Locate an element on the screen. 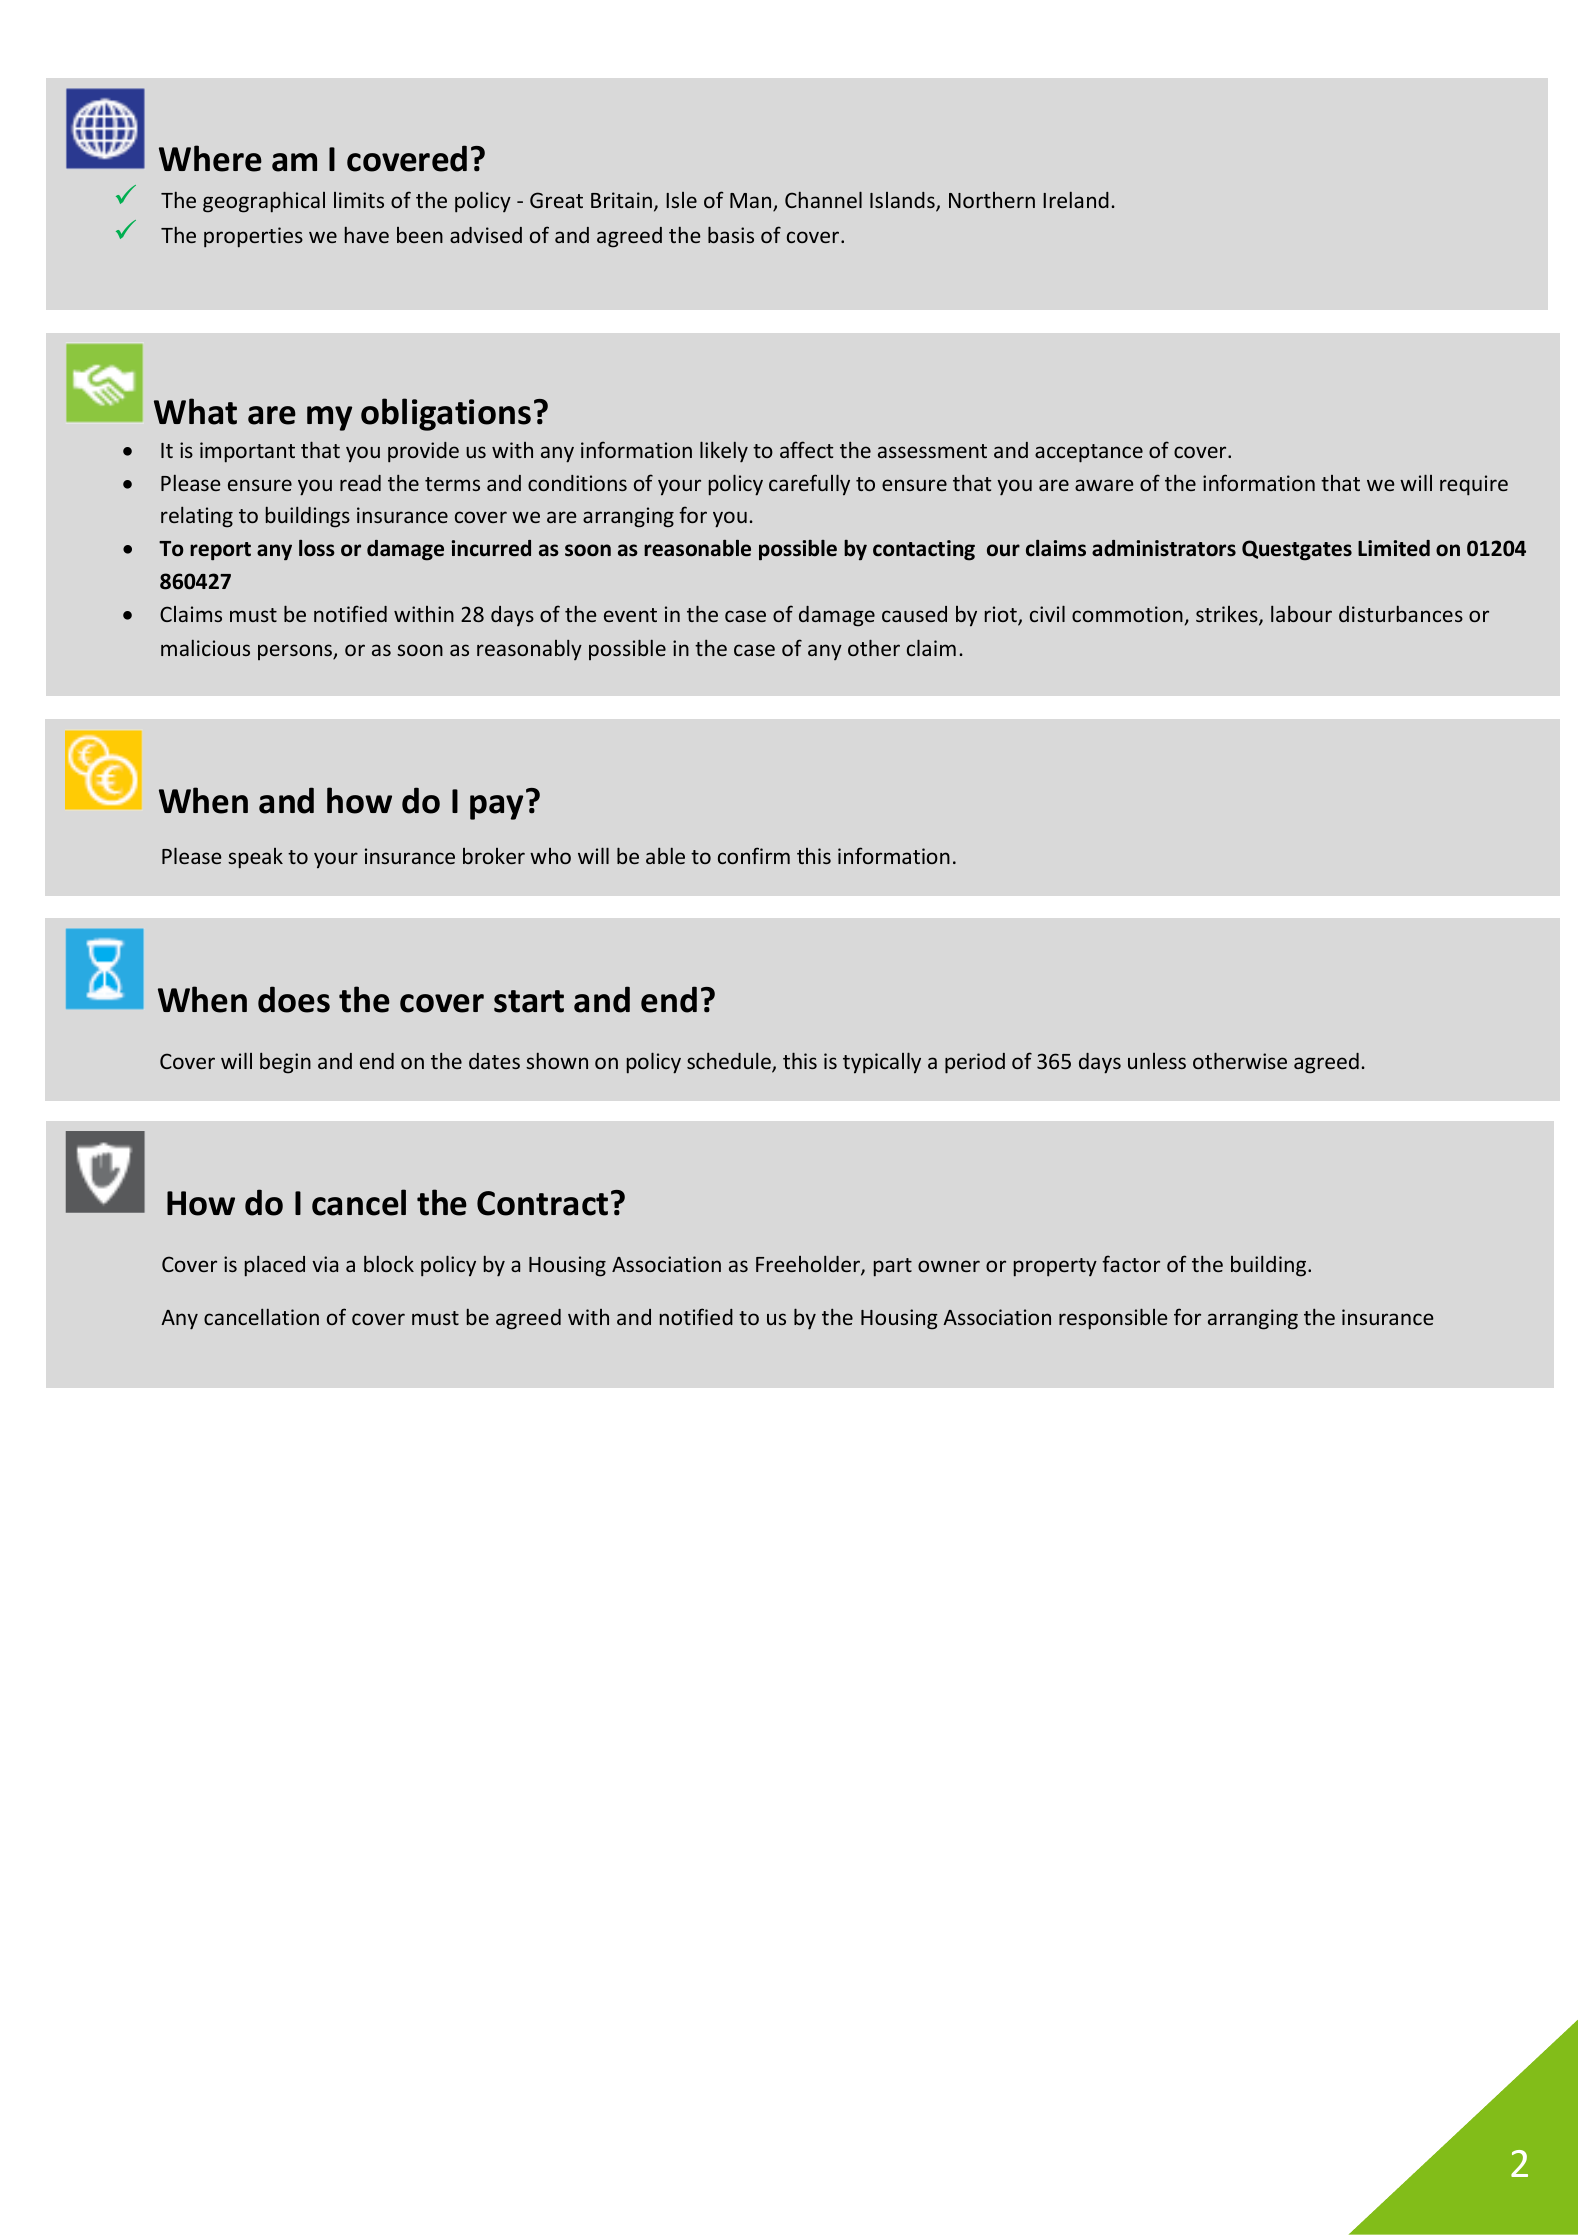  contacting is located at coordinates (924, 550).
